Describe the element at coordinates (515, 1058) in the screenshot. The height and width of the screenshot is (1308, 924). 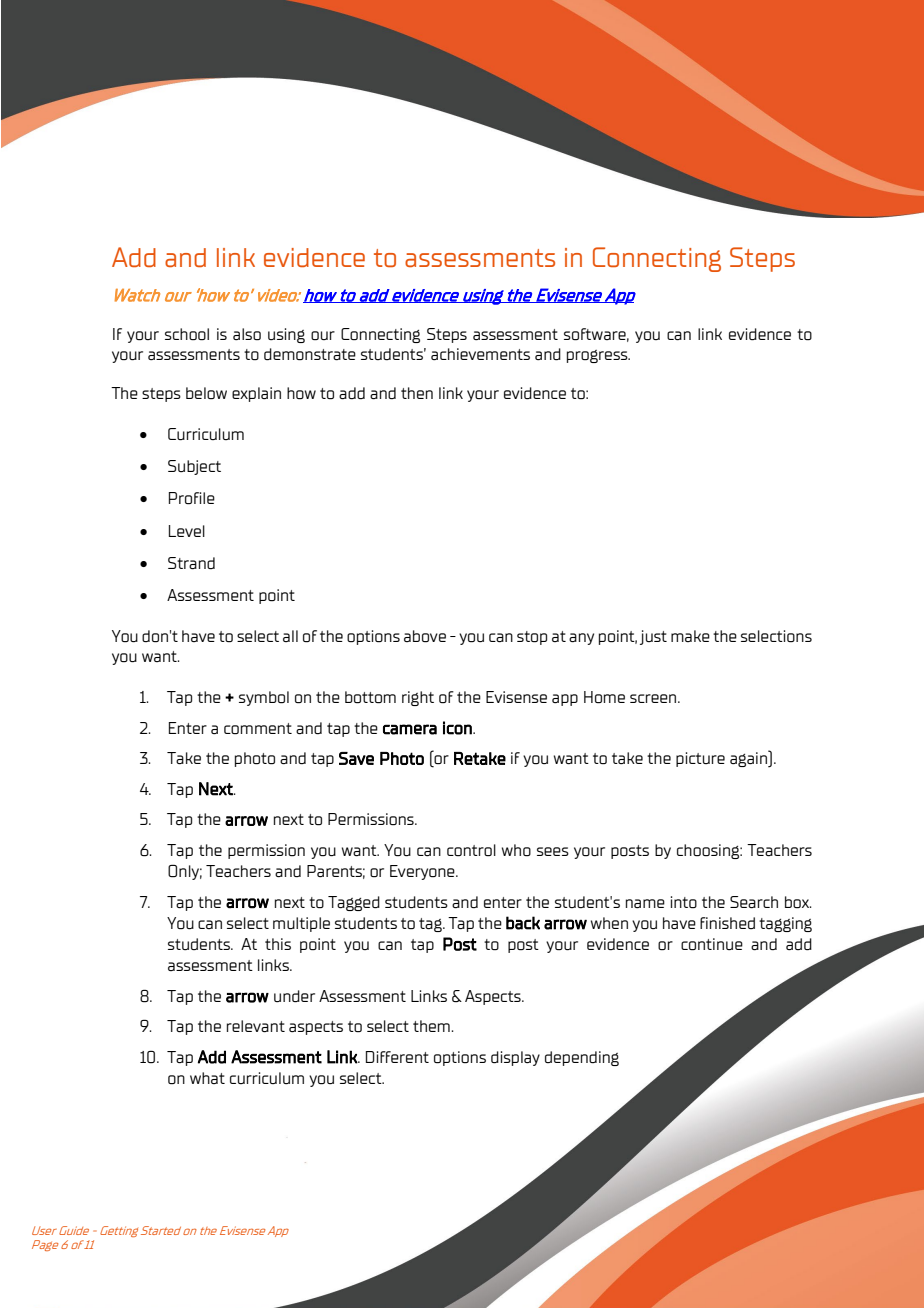
I see `display` at that location.
